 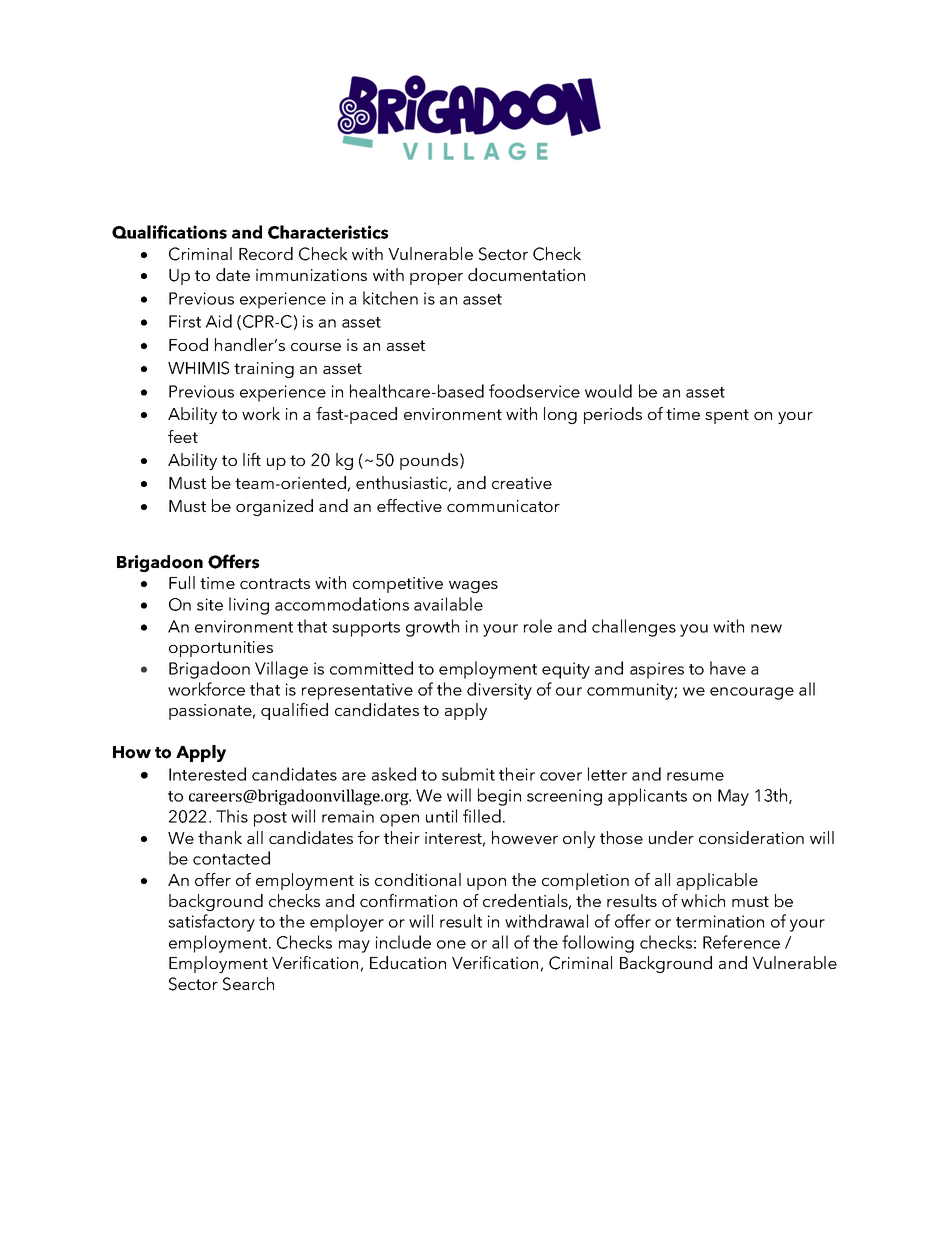 What do you see at coordinates (560, 415) in the screenshot?
I see `long` at bounding box center [560, 415].
